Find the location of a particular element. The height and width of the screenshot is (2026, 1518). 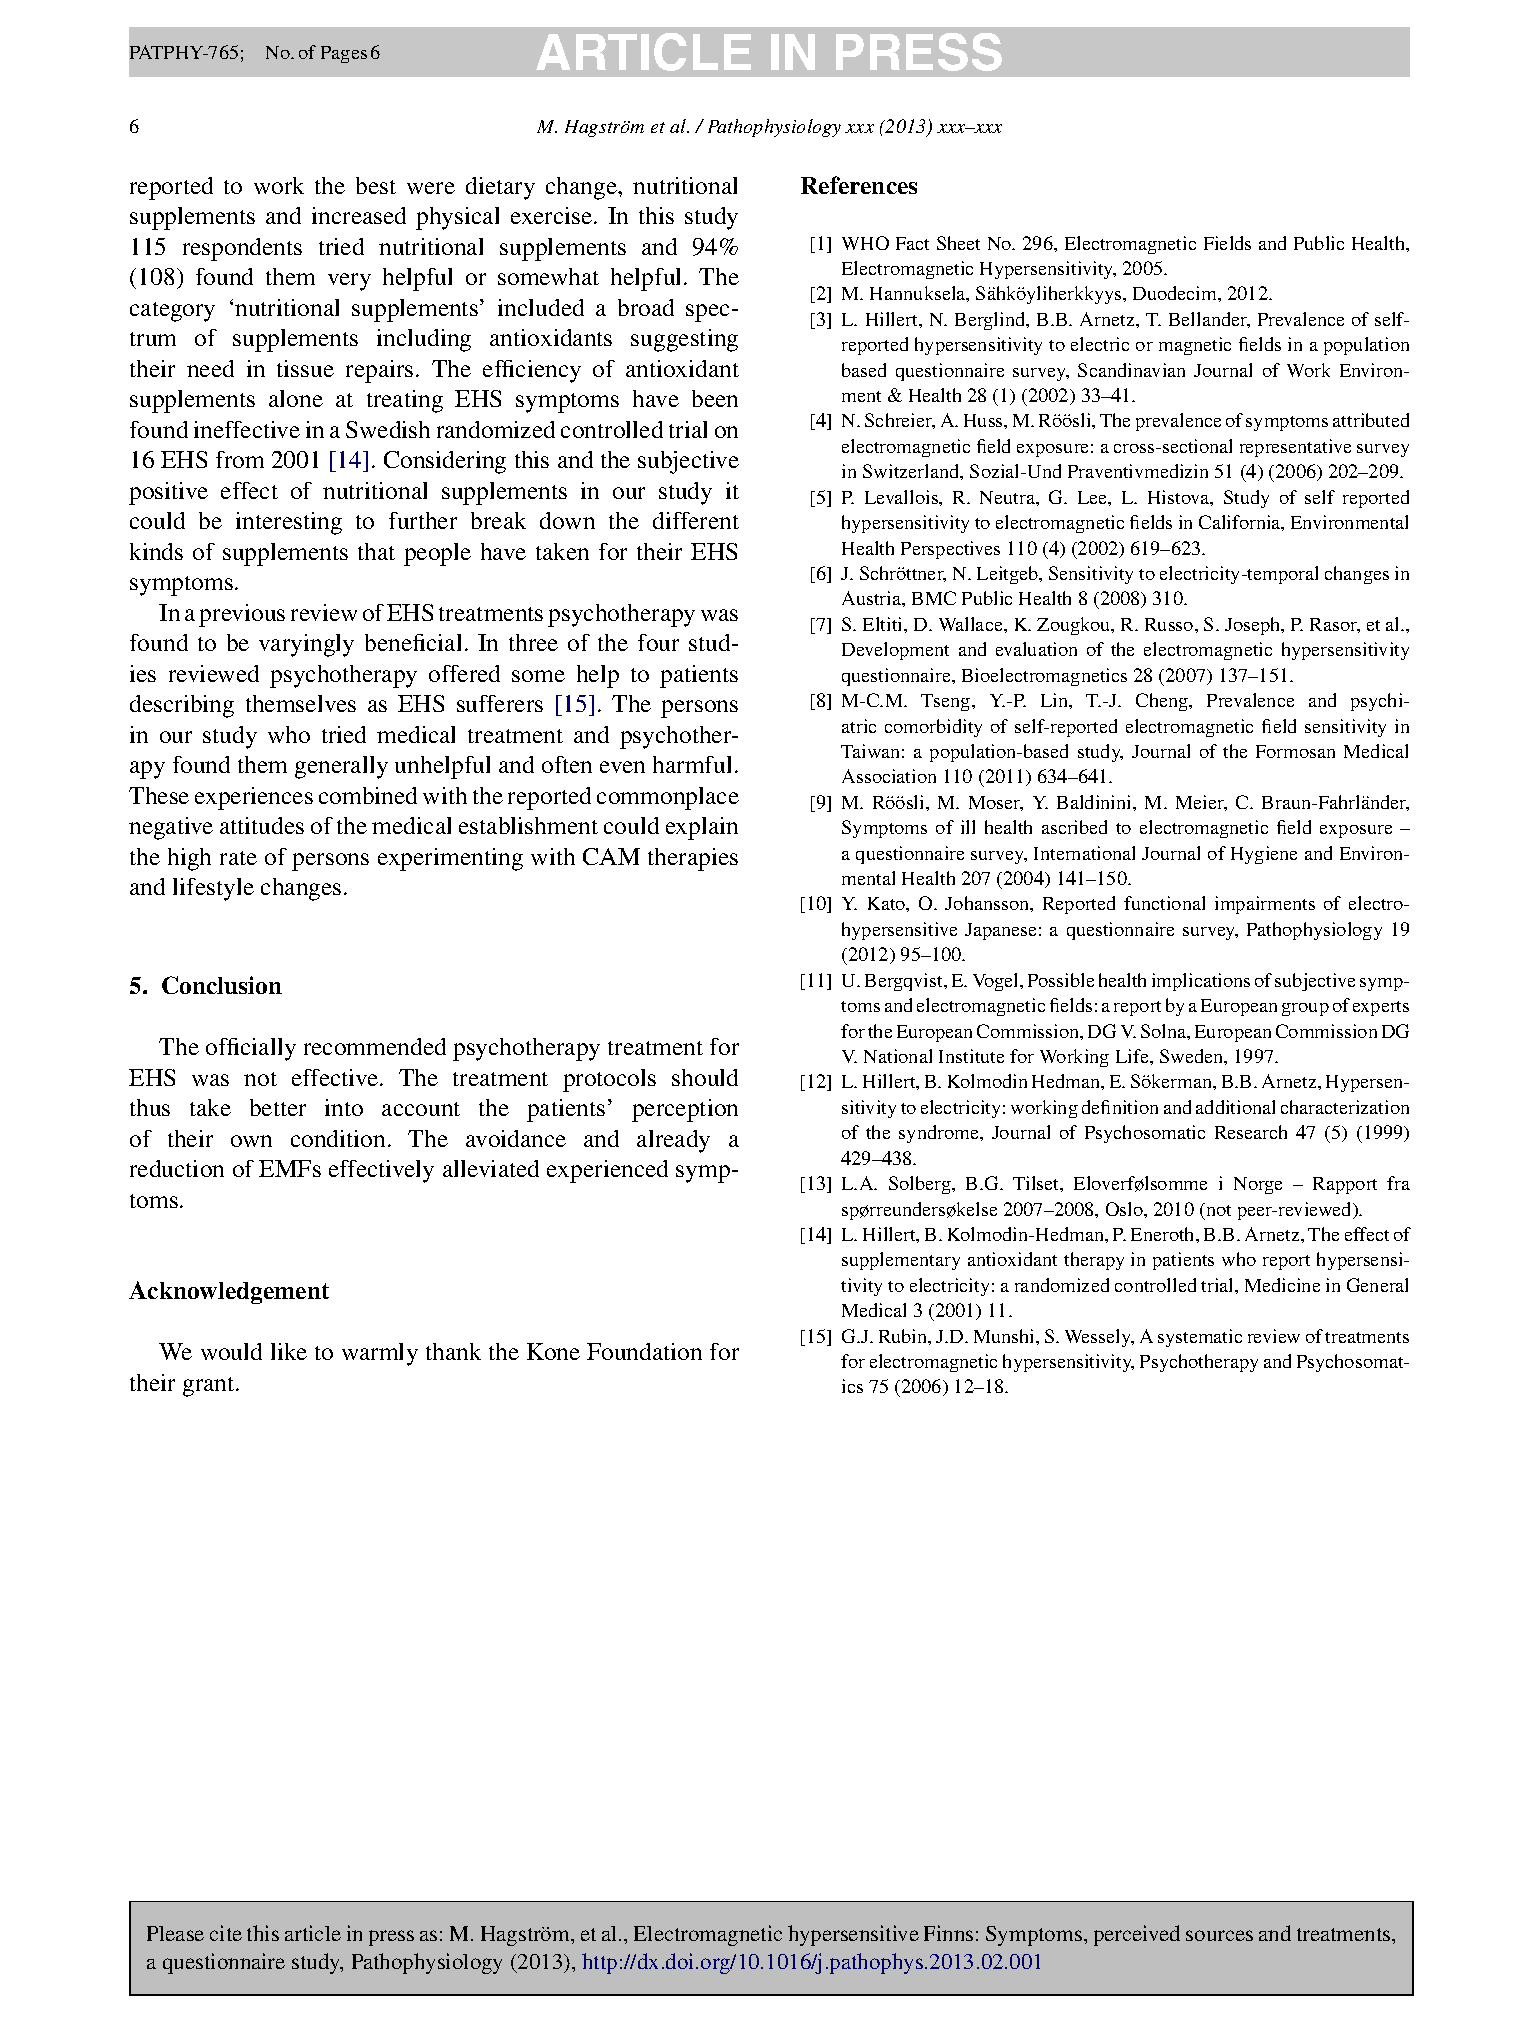

Conclusion is located at coordinates (222, 985).
